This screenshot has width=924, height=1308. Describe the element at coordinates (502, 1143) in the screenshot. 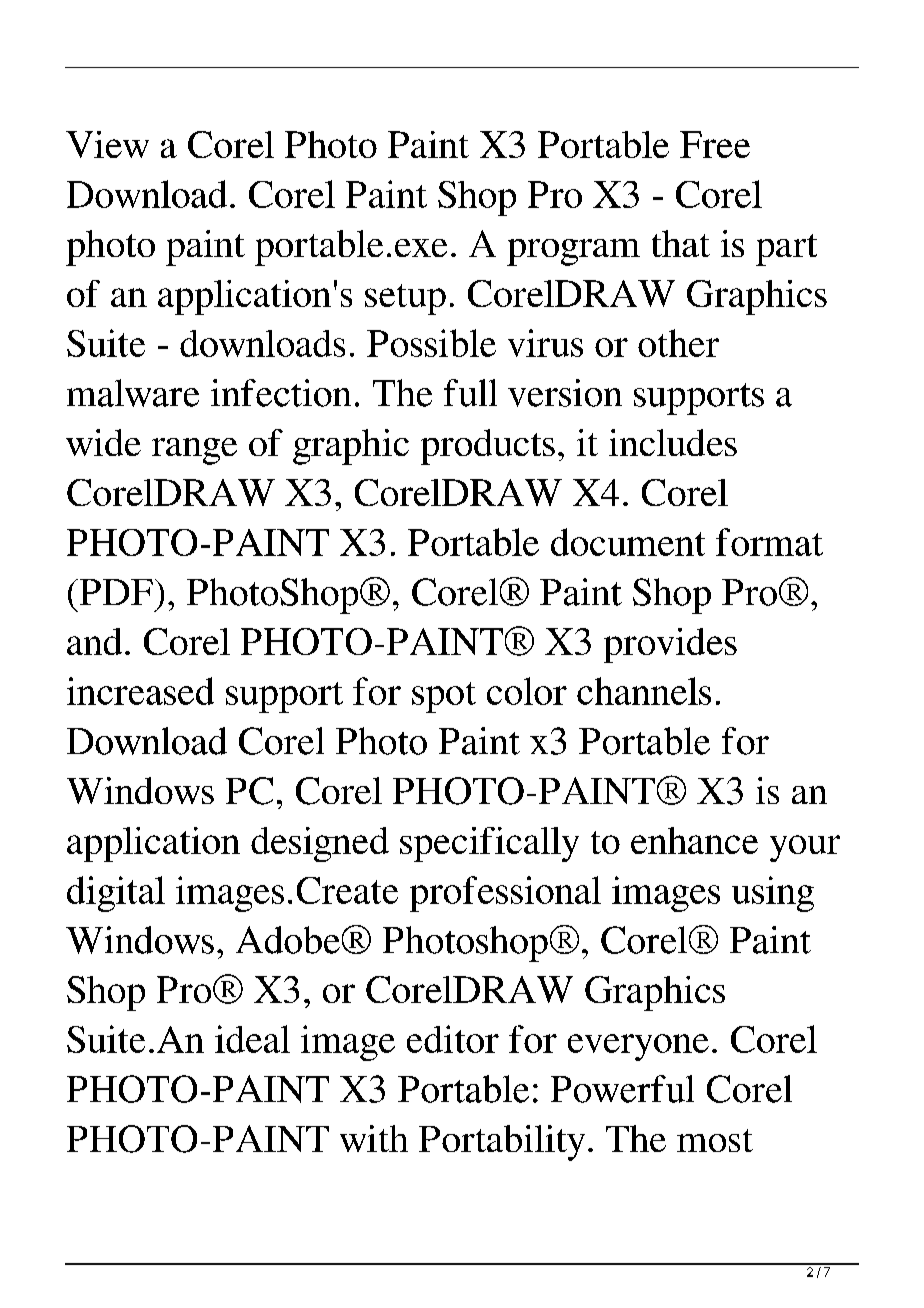

I see `Portability` at that location.
